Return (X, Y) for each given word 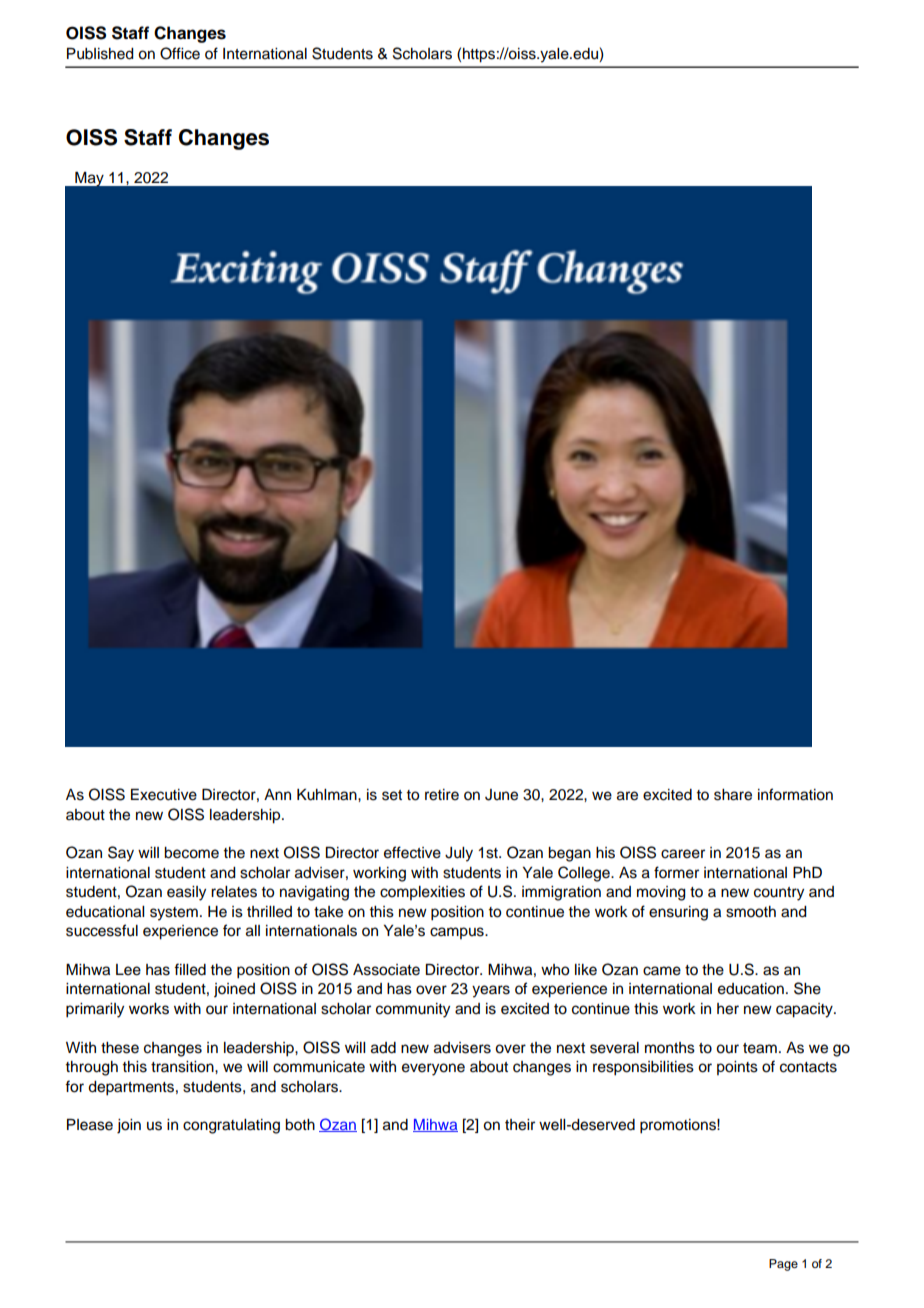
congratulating (231, 1126)
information (795, 794)
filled (190, 969)
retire (442, 795)
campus (458, 933)
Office (180, 53)
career (683, 854)
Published (100, 54)
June (501, 795)
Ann (277, 794)
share (733, 795)
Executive (164, 795)
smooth (751, 912)
